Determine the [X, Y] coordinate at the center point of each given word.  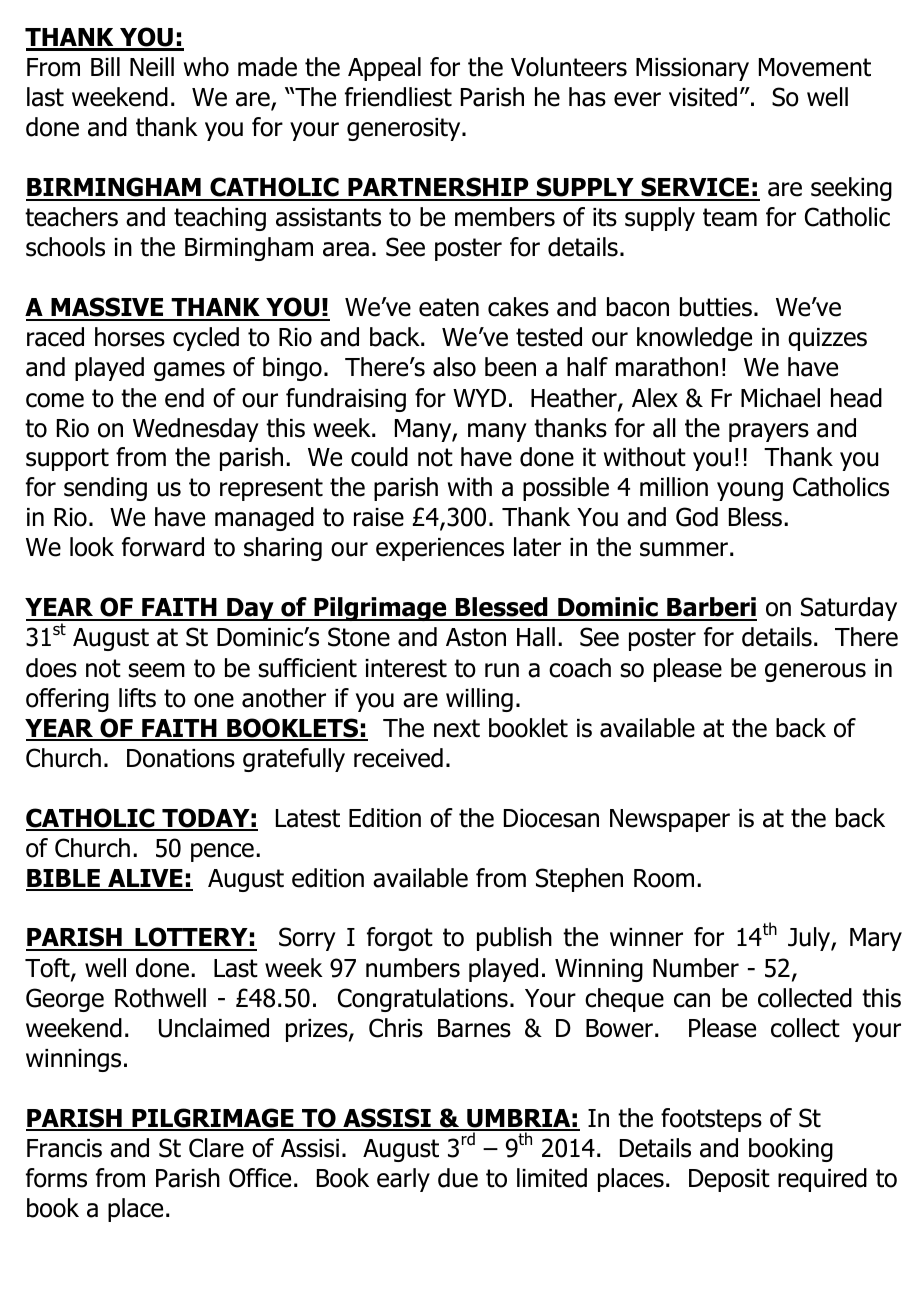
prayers [769, 432]
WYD [479, 398]
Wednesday [196, 430]
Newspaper [670, 820]
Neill [152, 67]
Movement [815, 67]
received [398, 758]
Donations [181, 758]
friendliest [398, 97]
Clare [216, 1148]
